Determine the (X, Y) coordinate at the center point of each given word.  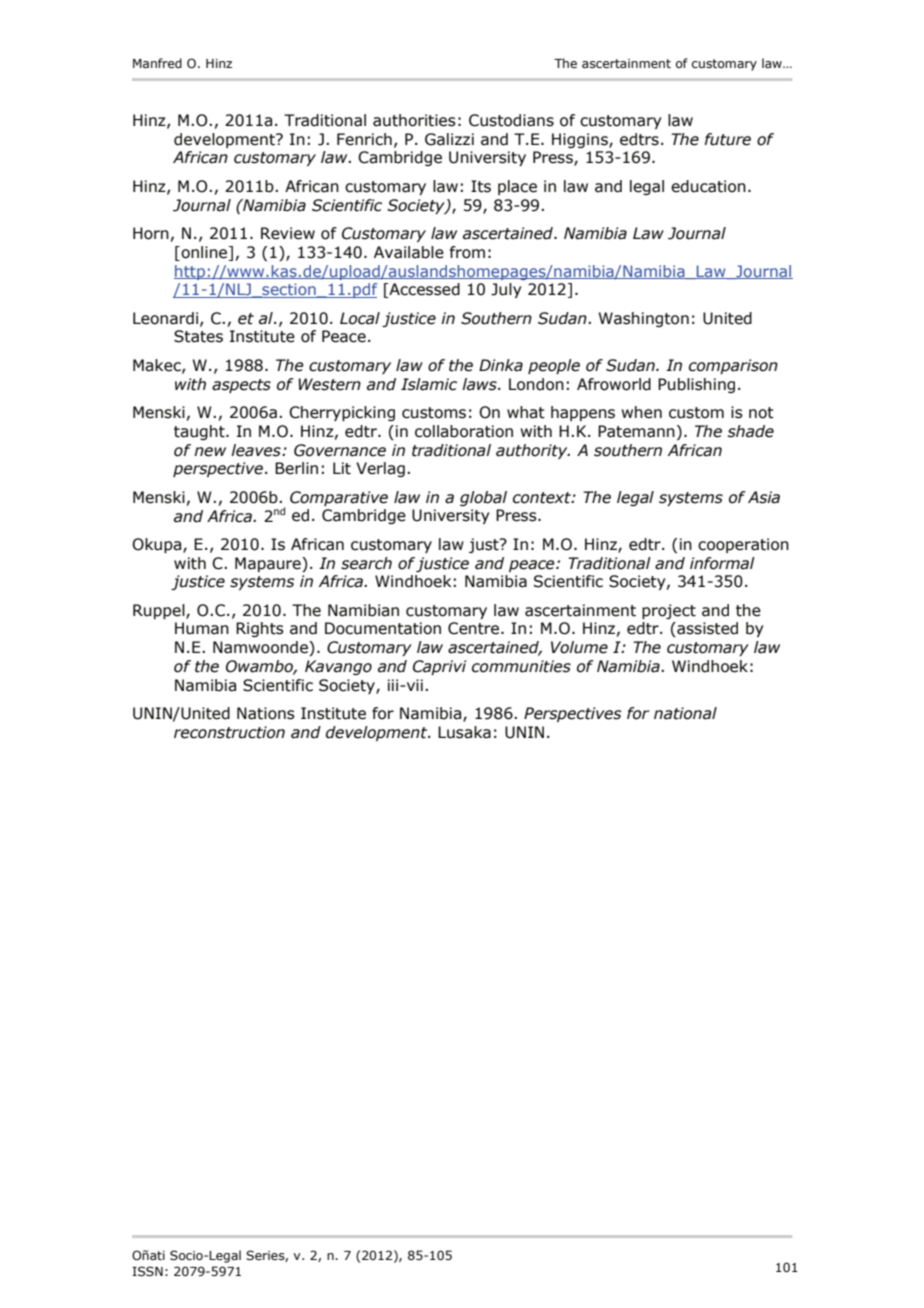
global (483, 498)
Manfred (157, 63)
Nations (266, 713)
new (210, 452)
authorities (414, 120)
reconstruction (229, 732)
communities (521, 666)
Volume (579, 647)
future (728, 139)
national (685, 713)
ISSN (147, 1271)
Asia (764, 497)
